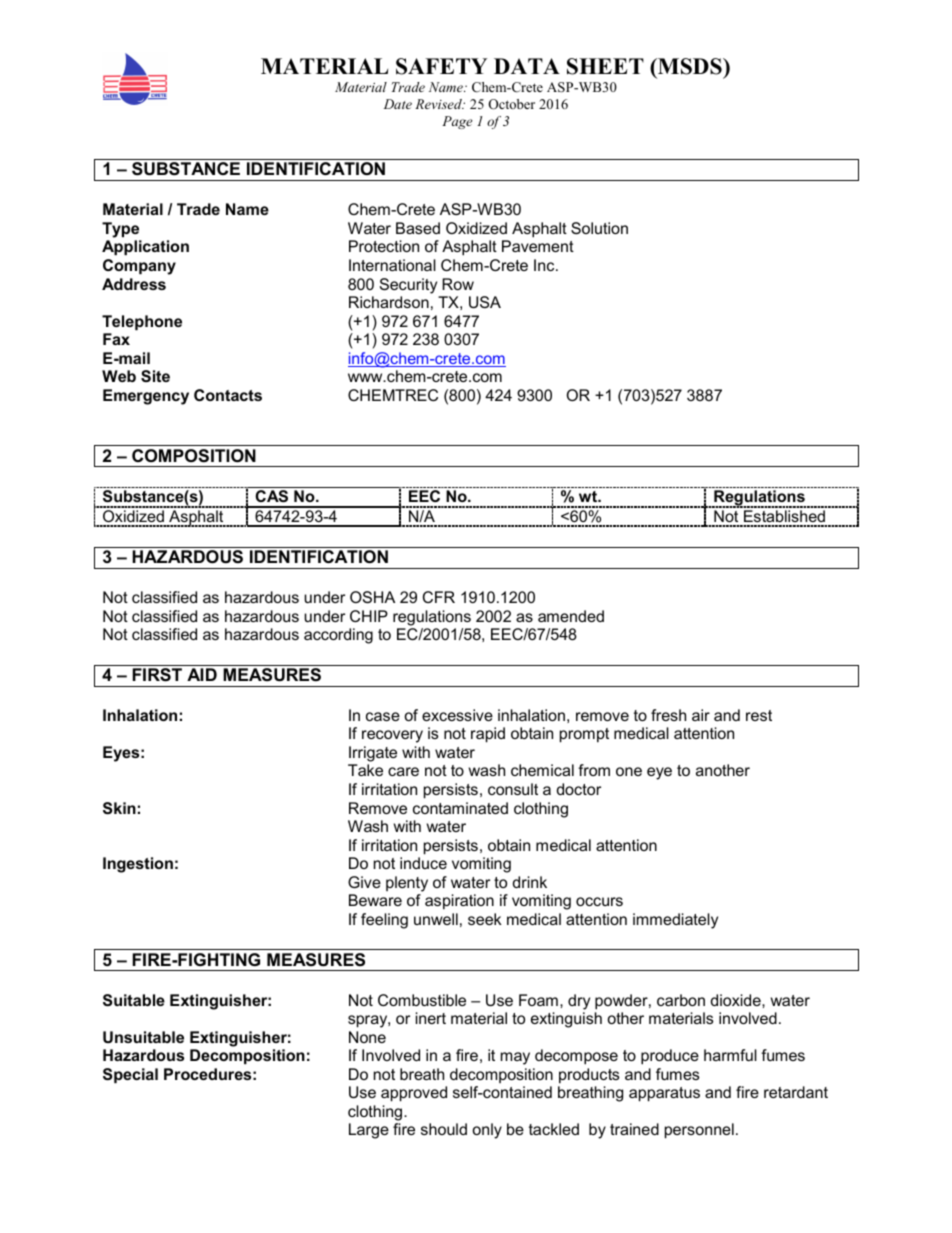 The height and width of the screenshot is (1233, 952). Describe the element at coordinates (120, 230) in the screenshot. I see `Type` at that location.
